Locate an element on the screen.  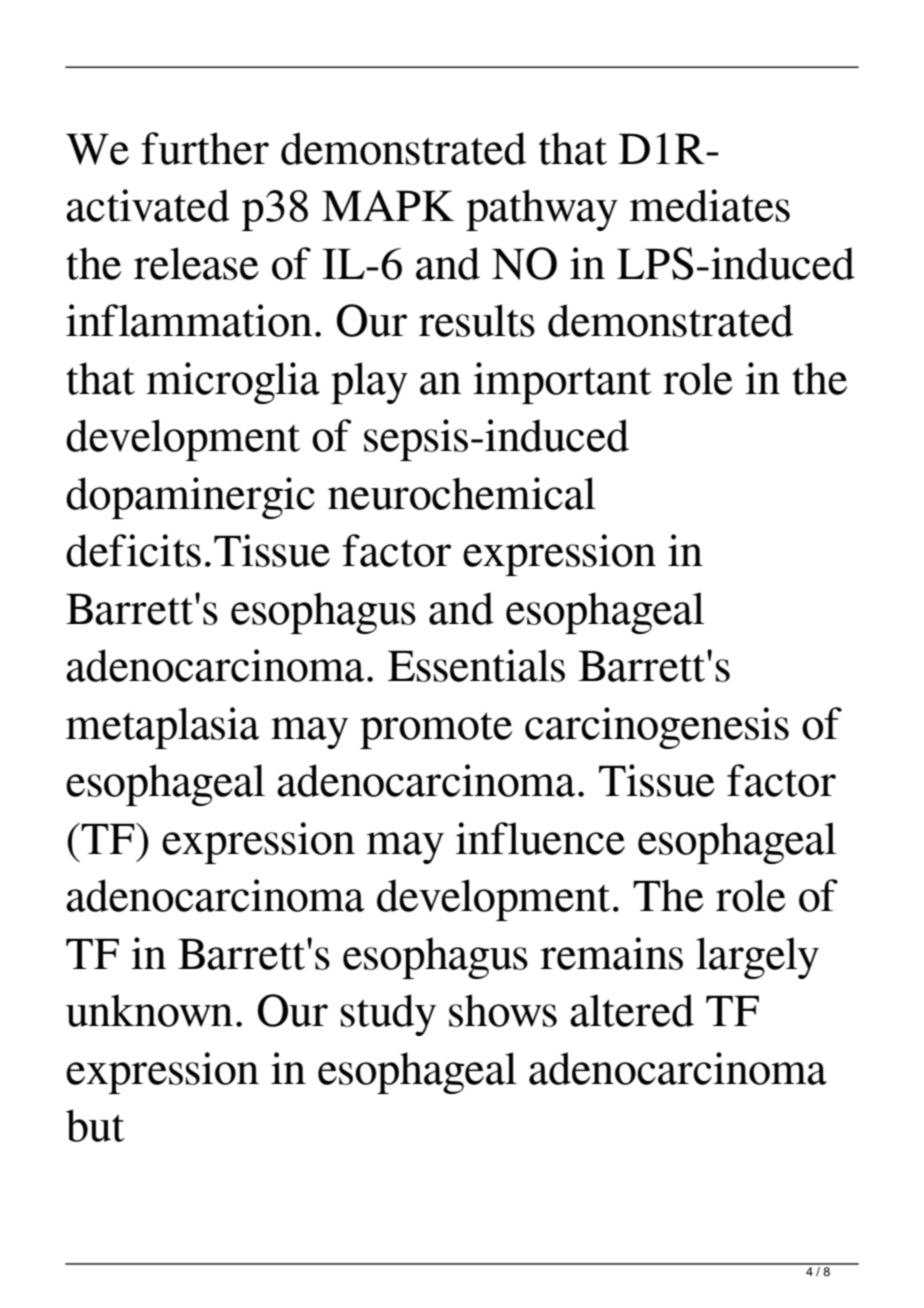
mediates is located at coordinates (709, 205).
